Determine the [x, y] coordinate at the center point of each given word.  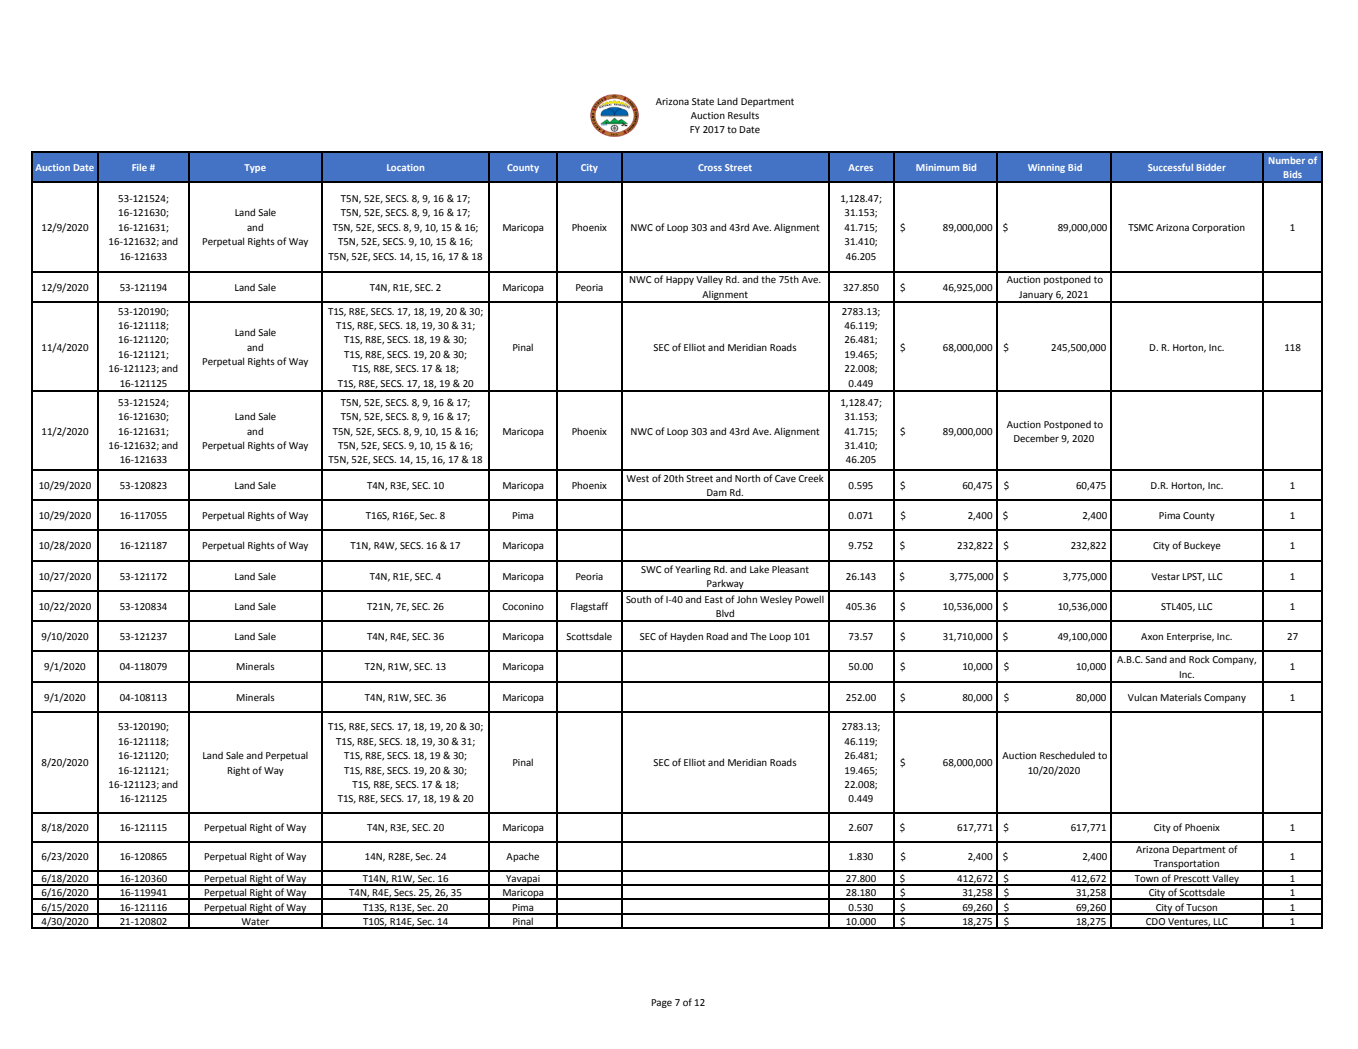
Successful [1170, 167]
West [637, 478]
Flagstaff [589, 607]
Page [661, 1003]
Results [743, 115]
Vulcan [1142, 697]
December [1036, 438]
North [747, 478]
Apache [522, 857]
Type [255, 168]
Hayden [686, 637]
